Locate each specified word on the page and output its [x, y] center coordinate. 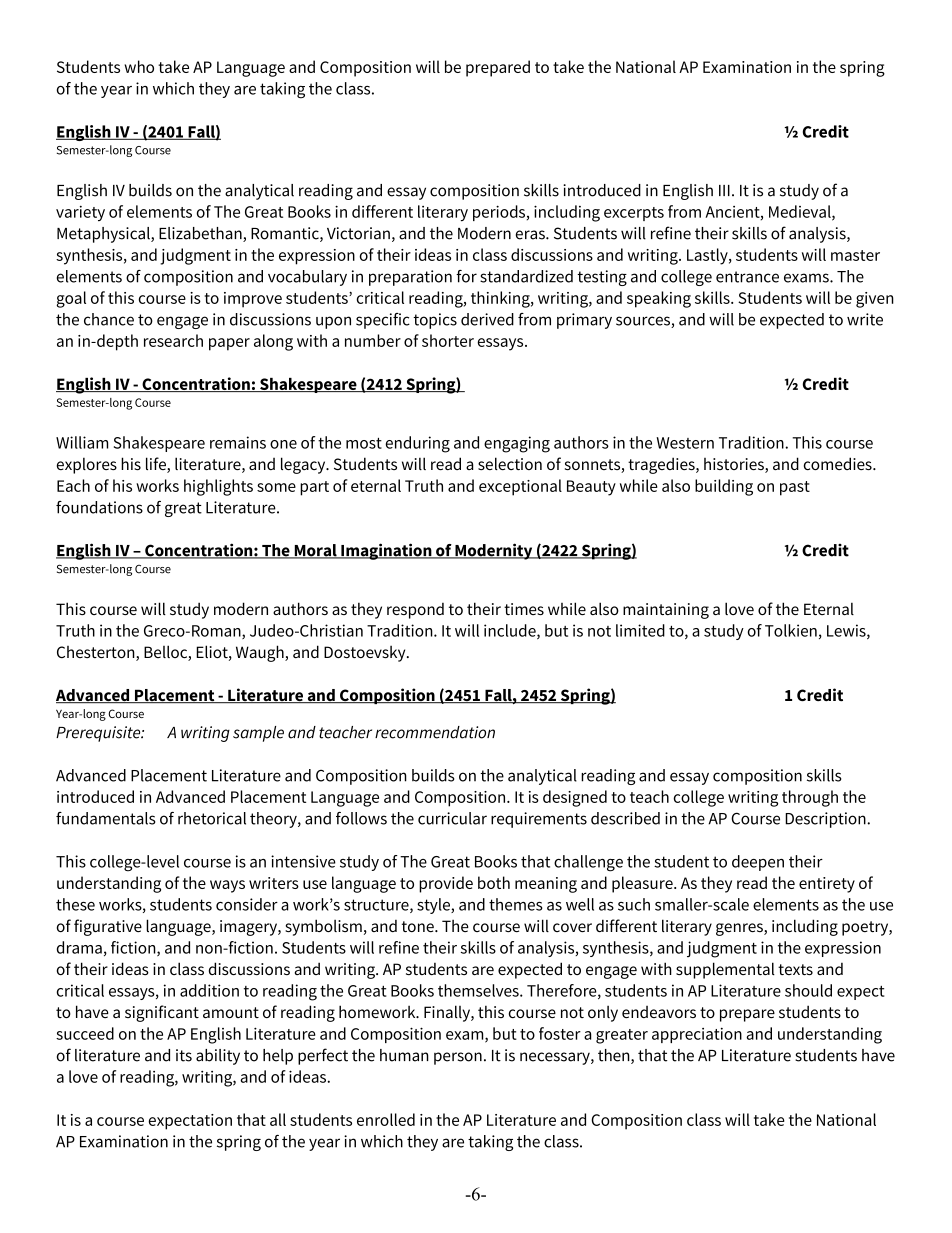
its [184, 1055]
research [173, 340]
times [524, 609]
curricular [452, 818]
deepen [758, 863]
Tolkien [791, 630]
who [139, 66]
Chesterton [97, 653]
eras [531, 235]
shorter [448, 340]
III [724, 190]
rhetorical [212, 818]
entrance [747, 277]
